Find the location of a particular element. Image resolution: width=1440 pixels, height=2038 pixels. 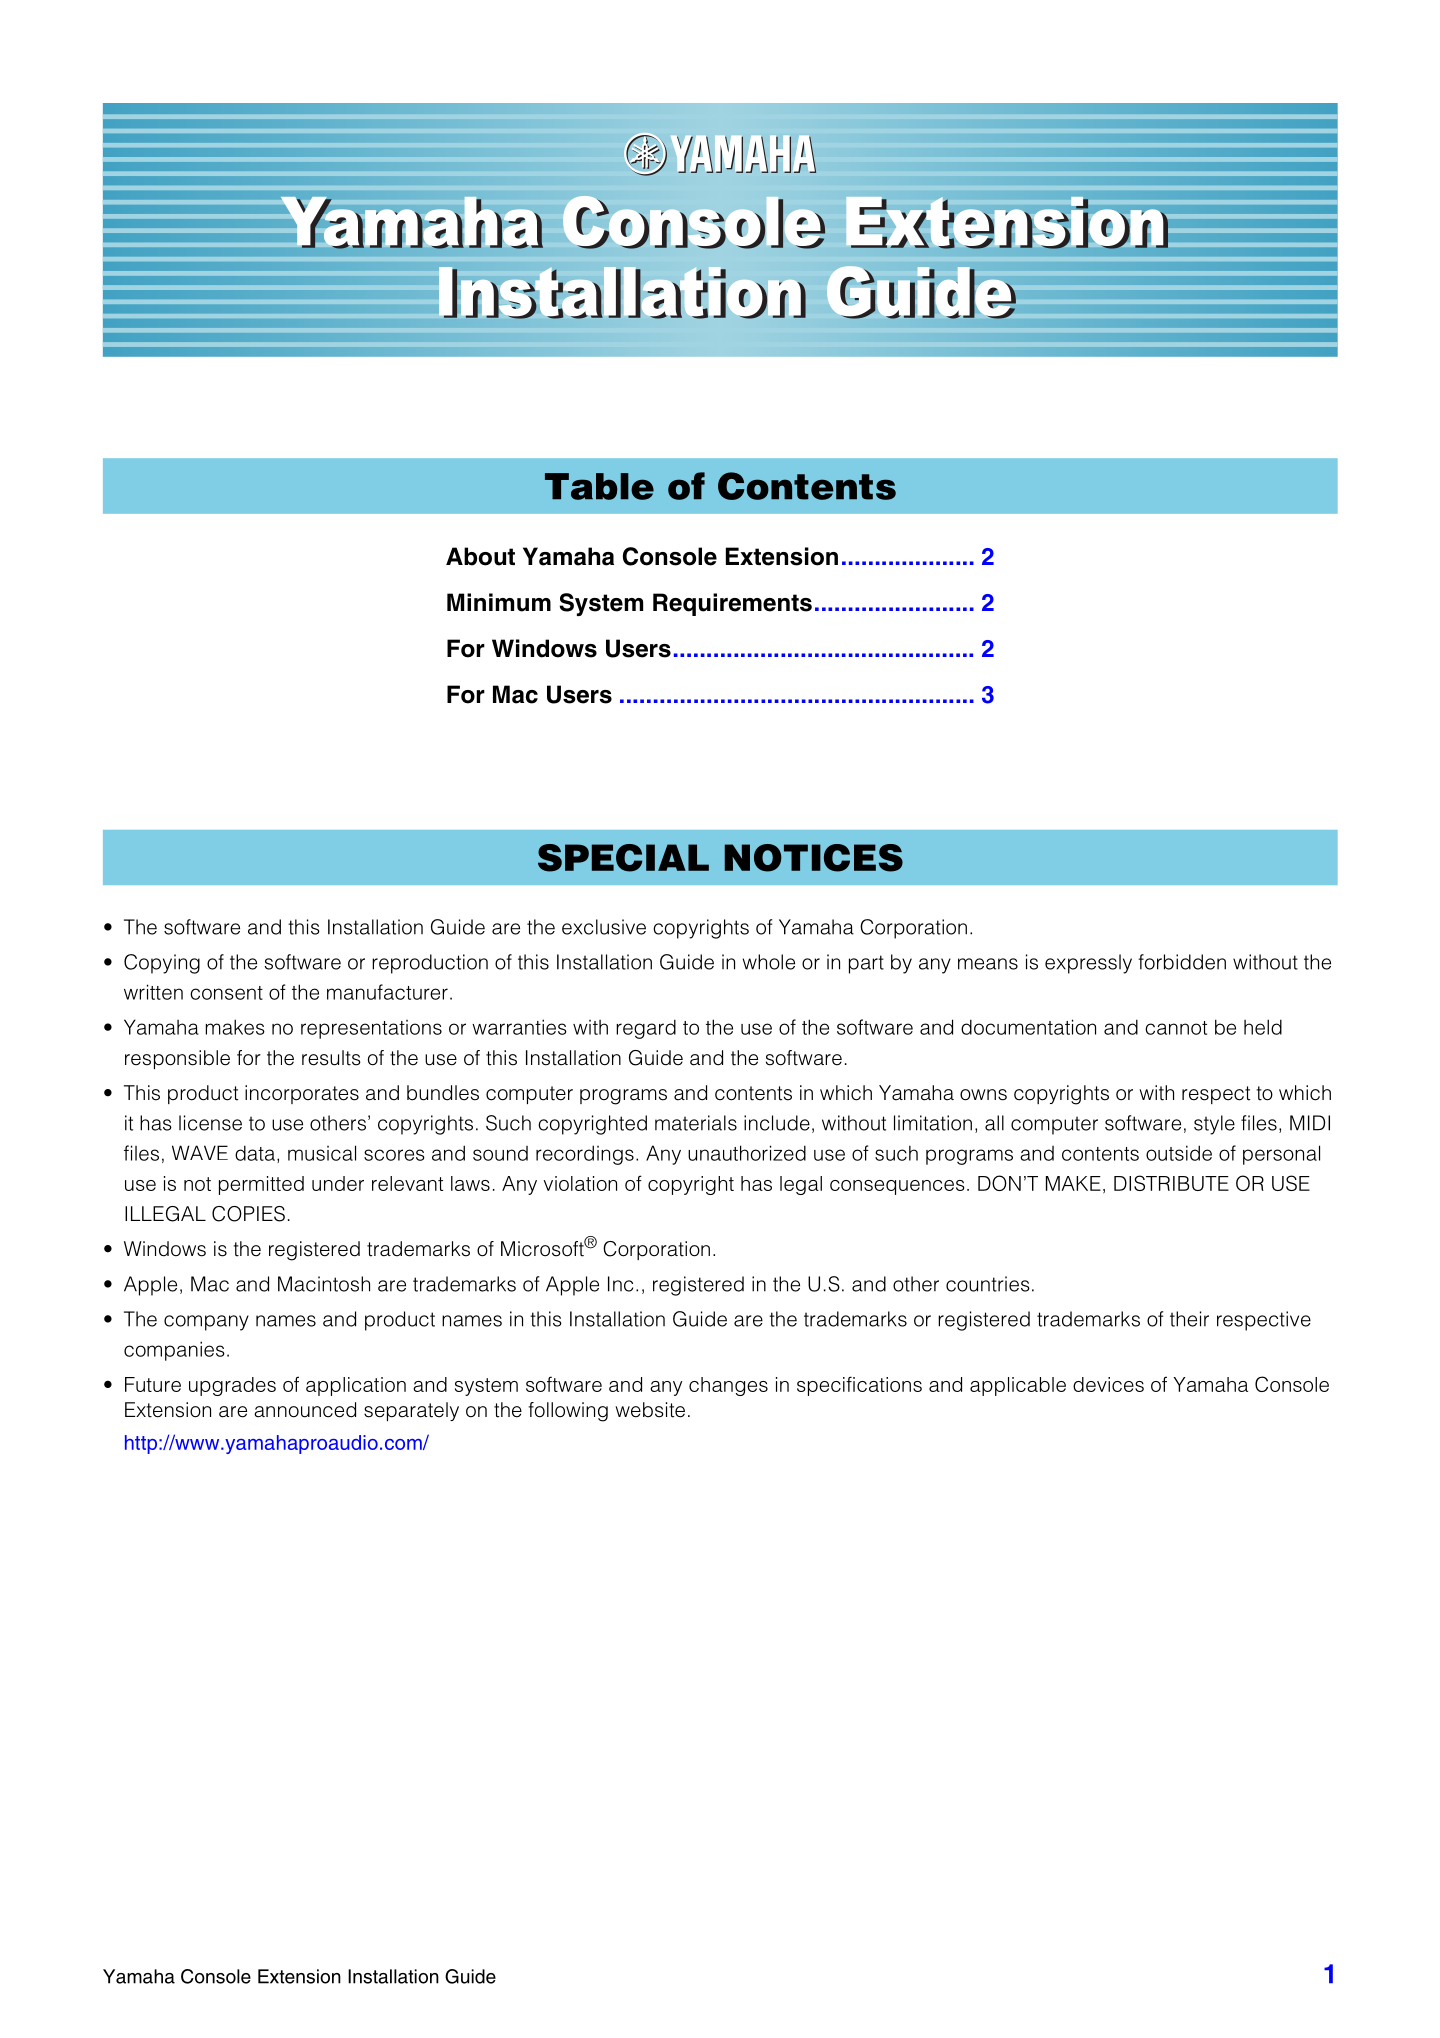

Requirements is located at coordinates (732, 604).
